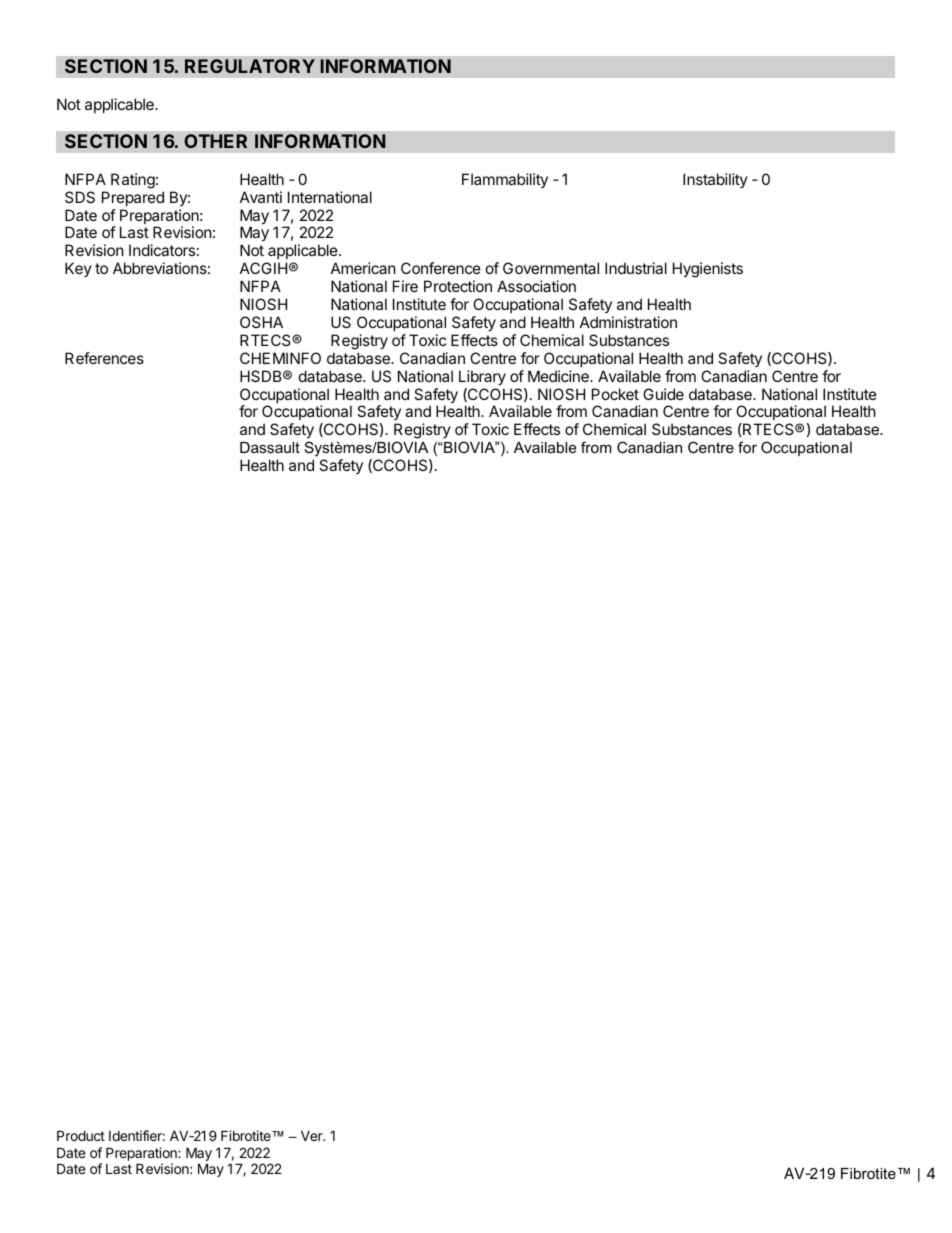  Describe the element at coordinates (482, 377) in the screenshot. I see `Library` at that location.
